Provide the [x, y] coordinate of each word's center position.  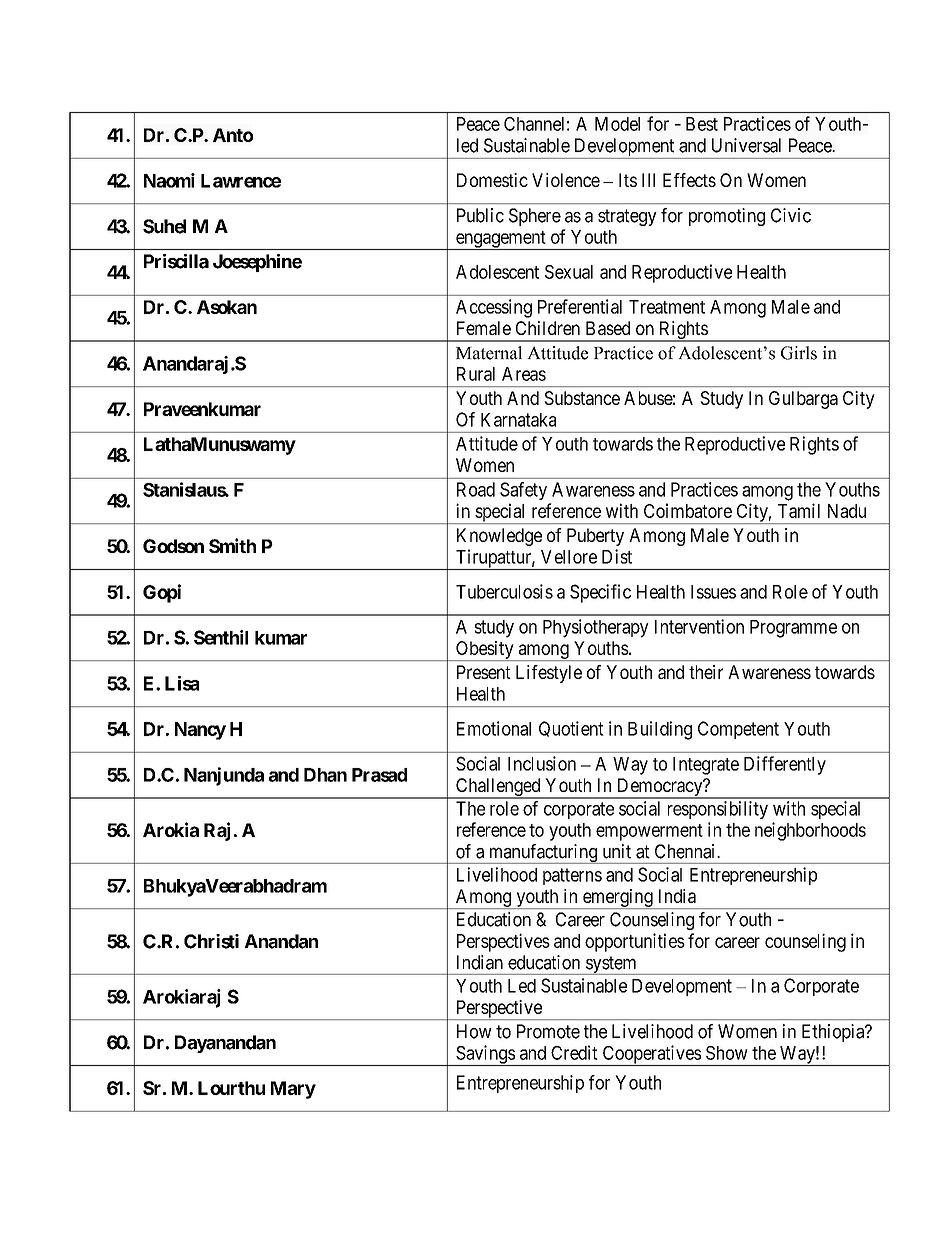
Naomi [169, 180]
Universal [746, 145]
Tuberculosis [504, 591]
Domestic [492, 180]
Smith [232, 545]
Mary [293, 1090]
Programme [793, 629]
